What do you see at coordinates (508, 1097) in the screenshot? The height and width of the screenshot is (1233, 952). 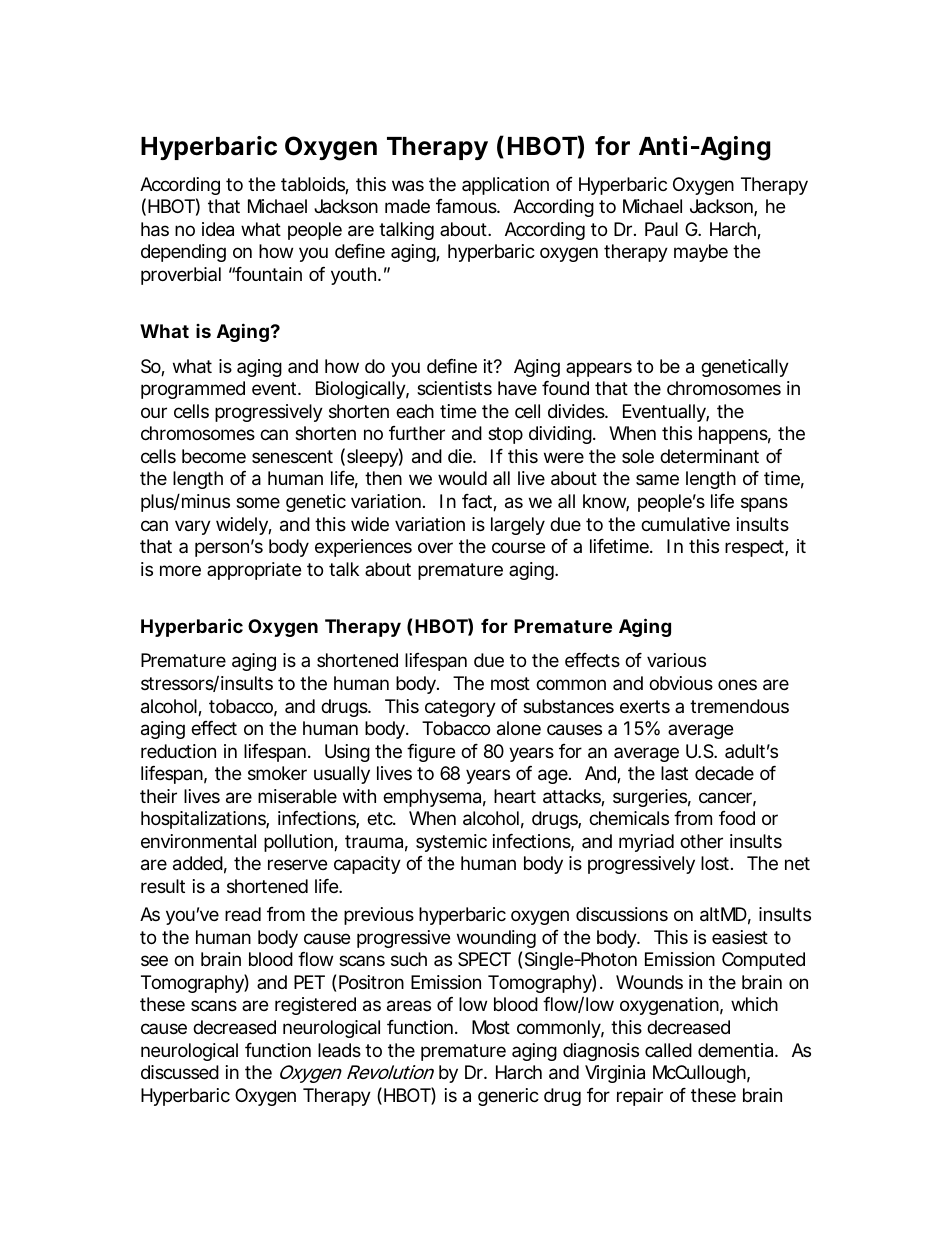 I see `generic` at bounding box center [508, 1097].
